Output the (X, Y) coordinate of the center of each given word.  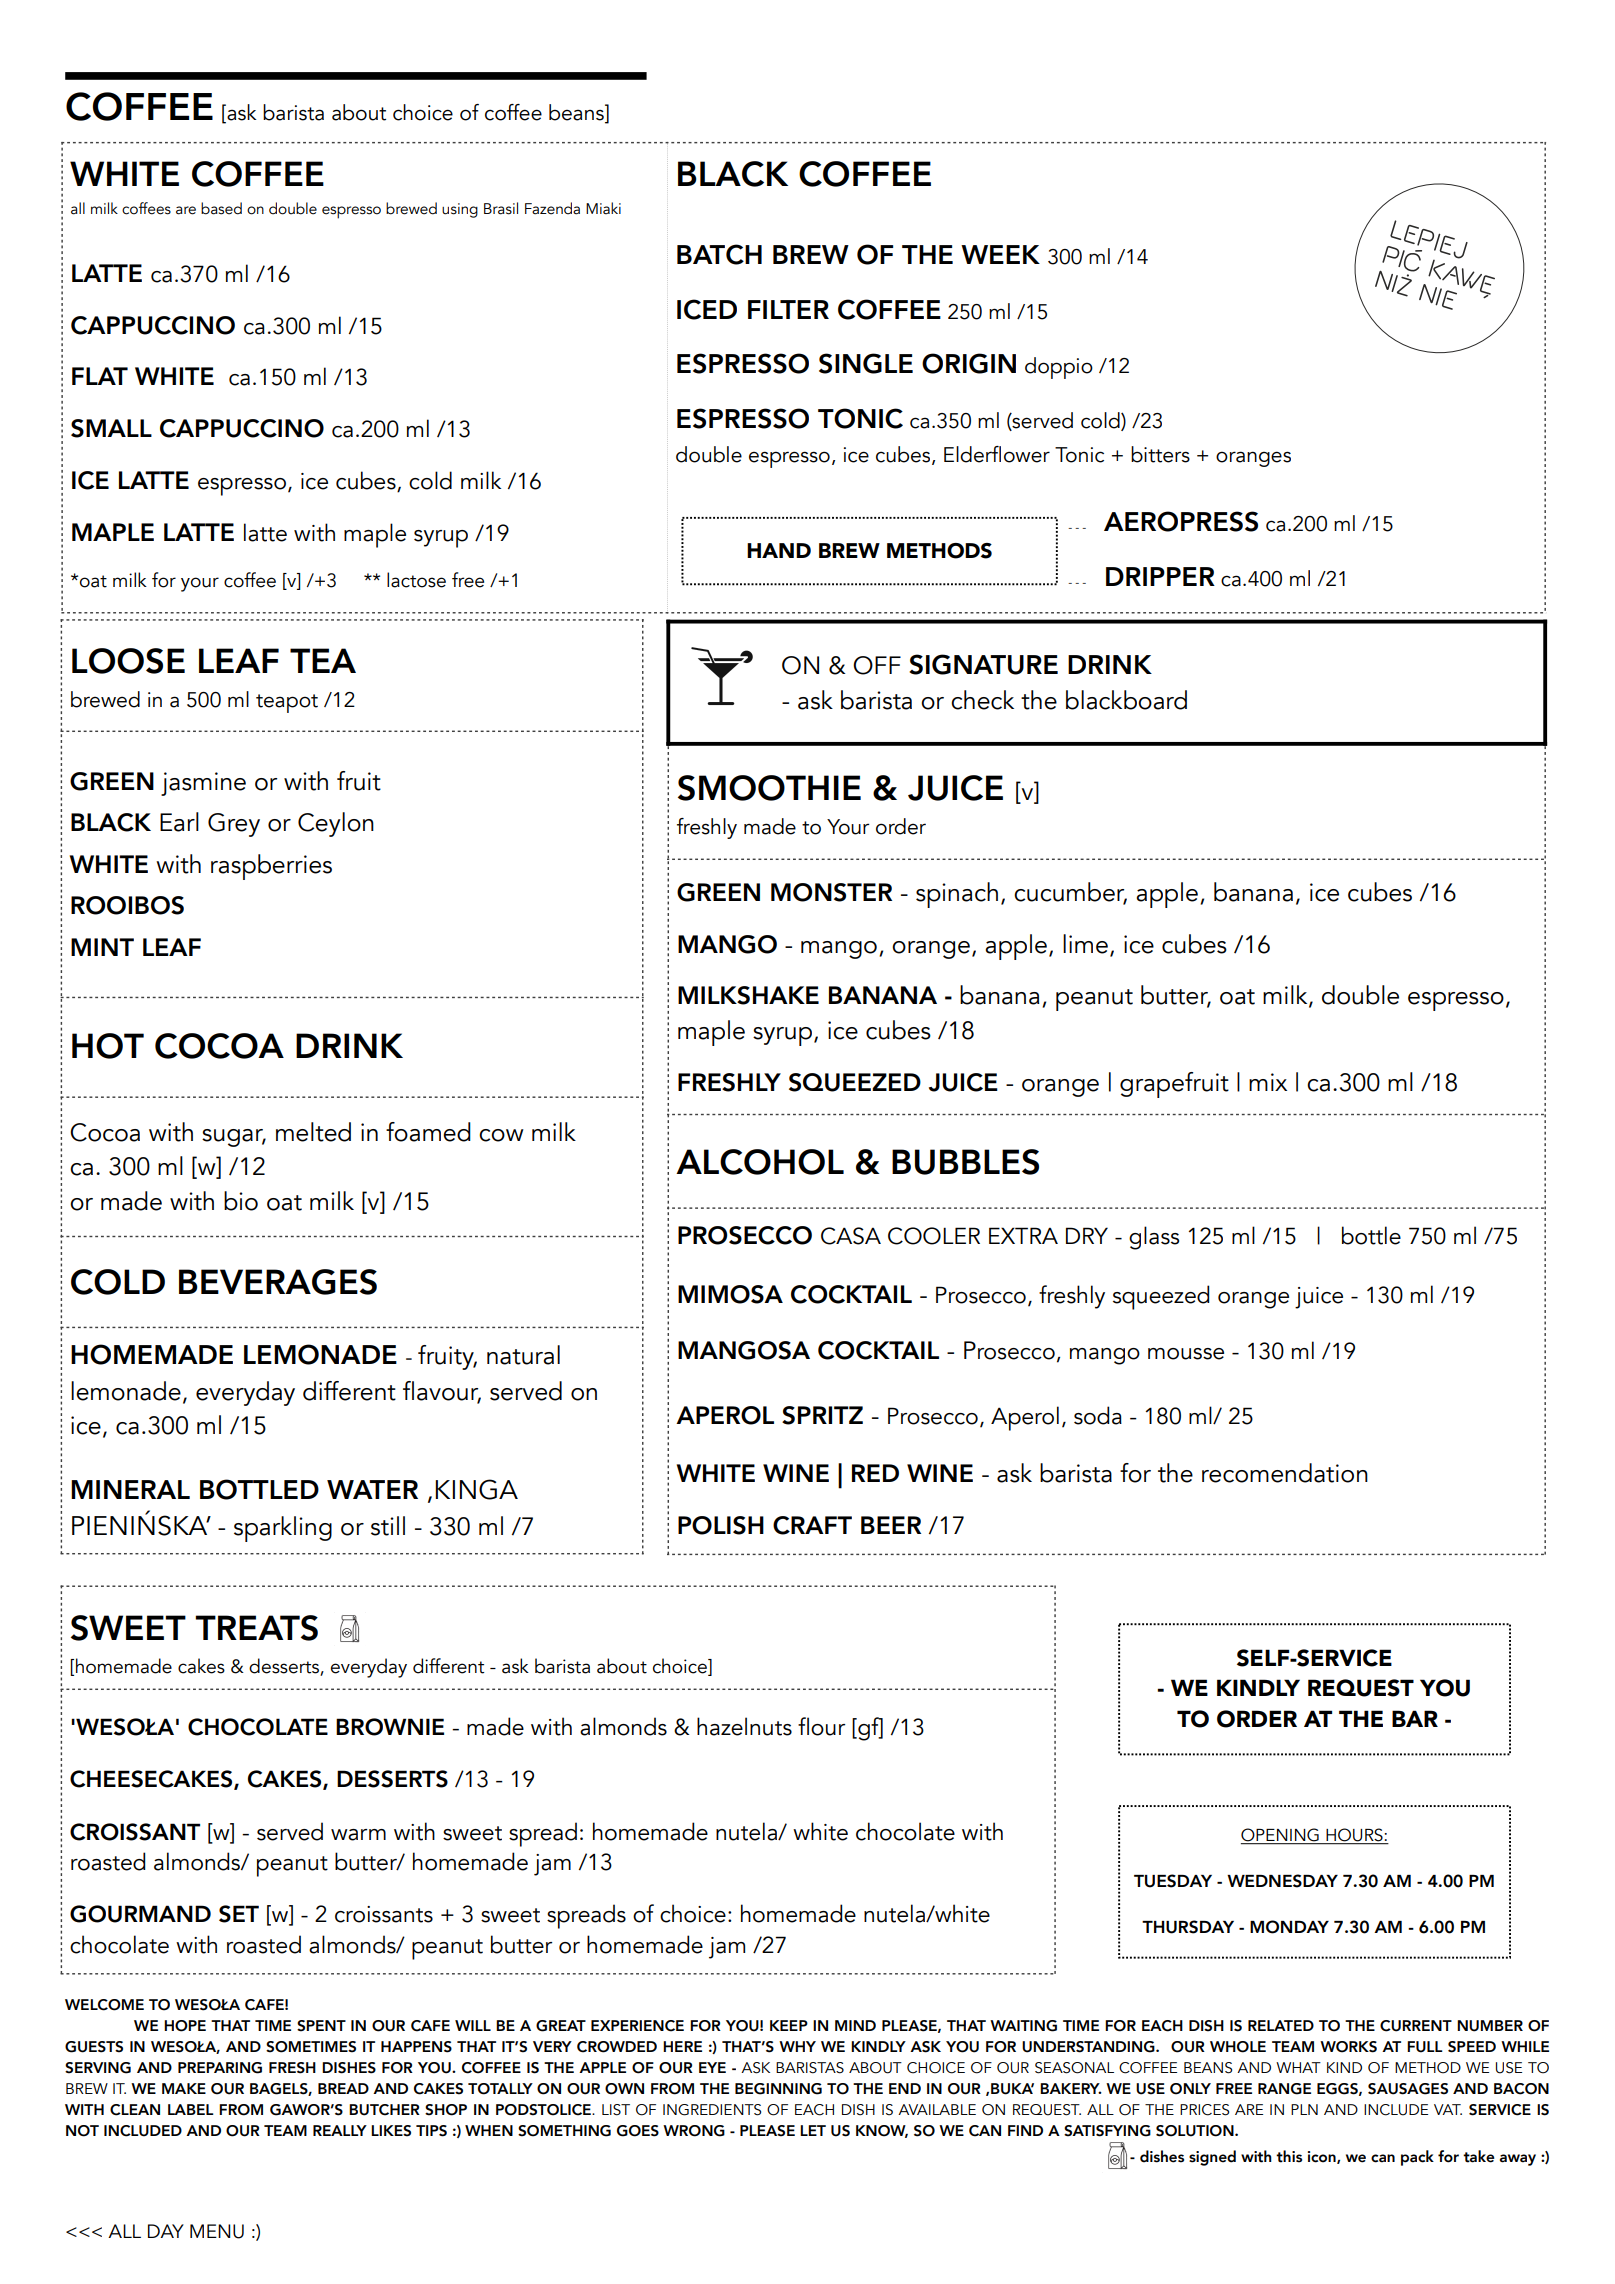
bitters (1160, 454)
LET (813, 2130)
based (221, 208)
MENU (217, 2231)
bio (241, 1201)
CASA (851, 1236)
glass (1154, 1238)
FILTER (788, 309)
